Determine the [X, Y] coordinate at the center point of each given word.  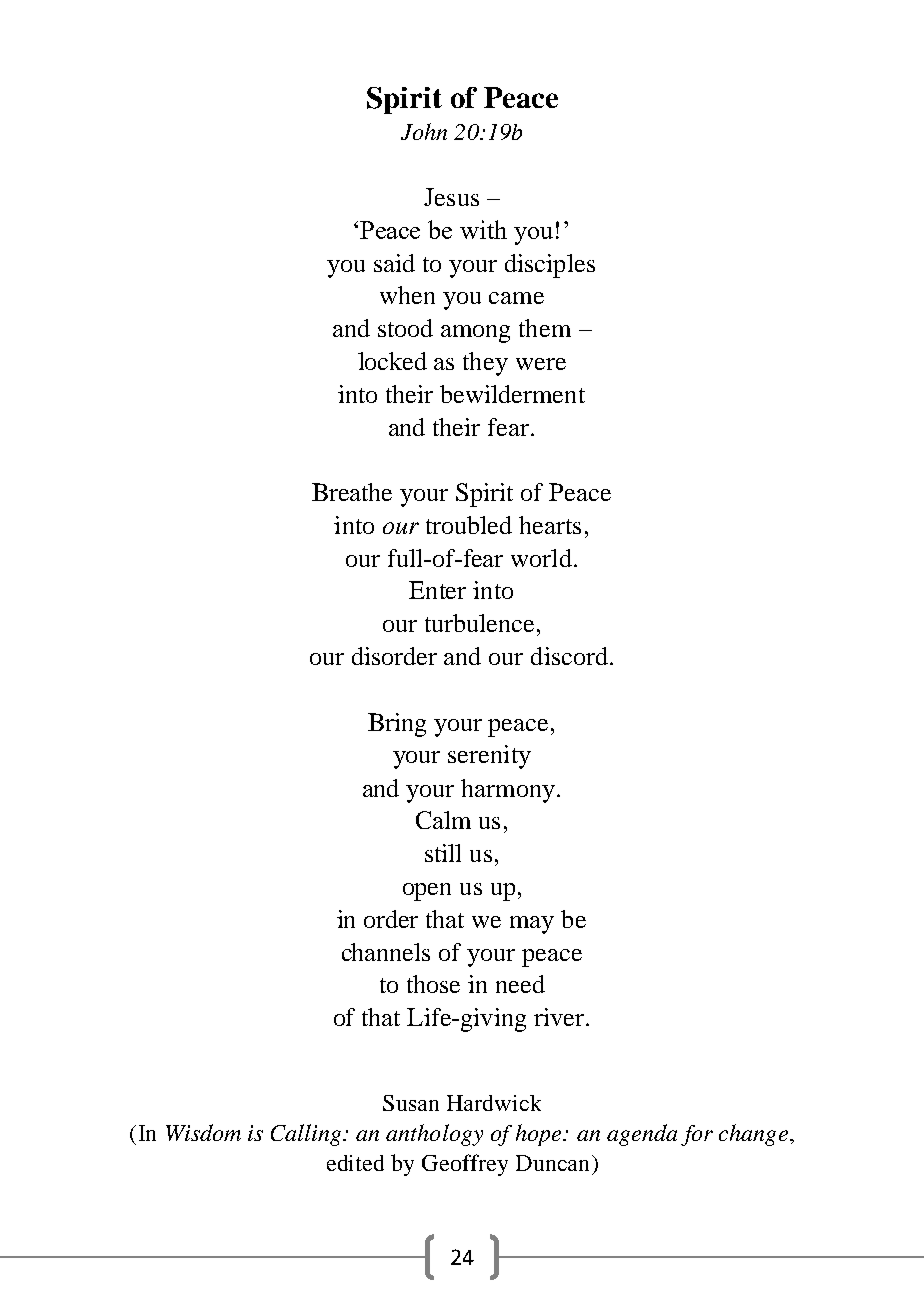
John [424, 131]
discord [569, 656]
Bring [397, 725]
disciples [550, 266]
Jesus [451, 197]
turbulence [479, 623]
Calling [307, 1135]
